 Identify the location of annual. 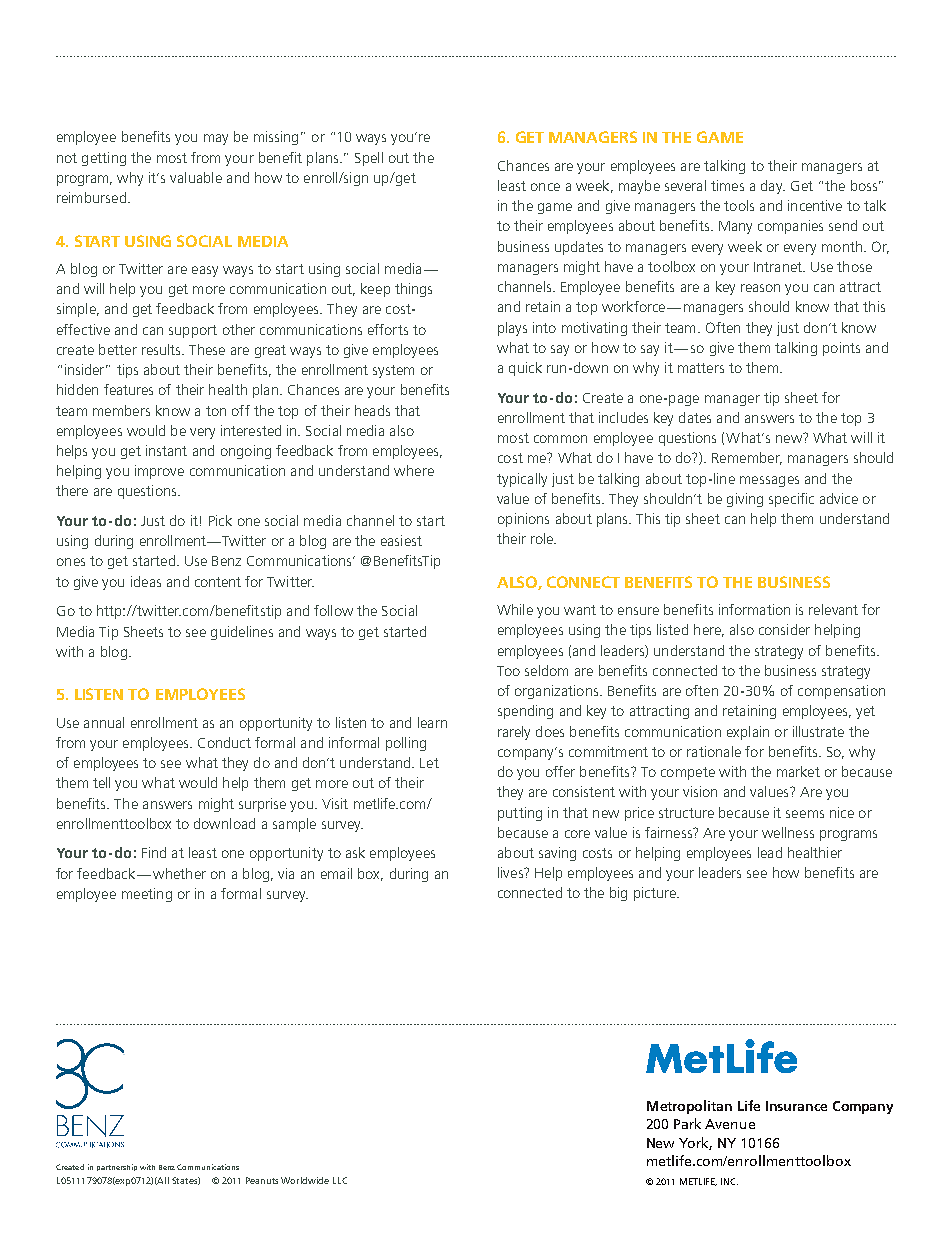
(104, 722).
